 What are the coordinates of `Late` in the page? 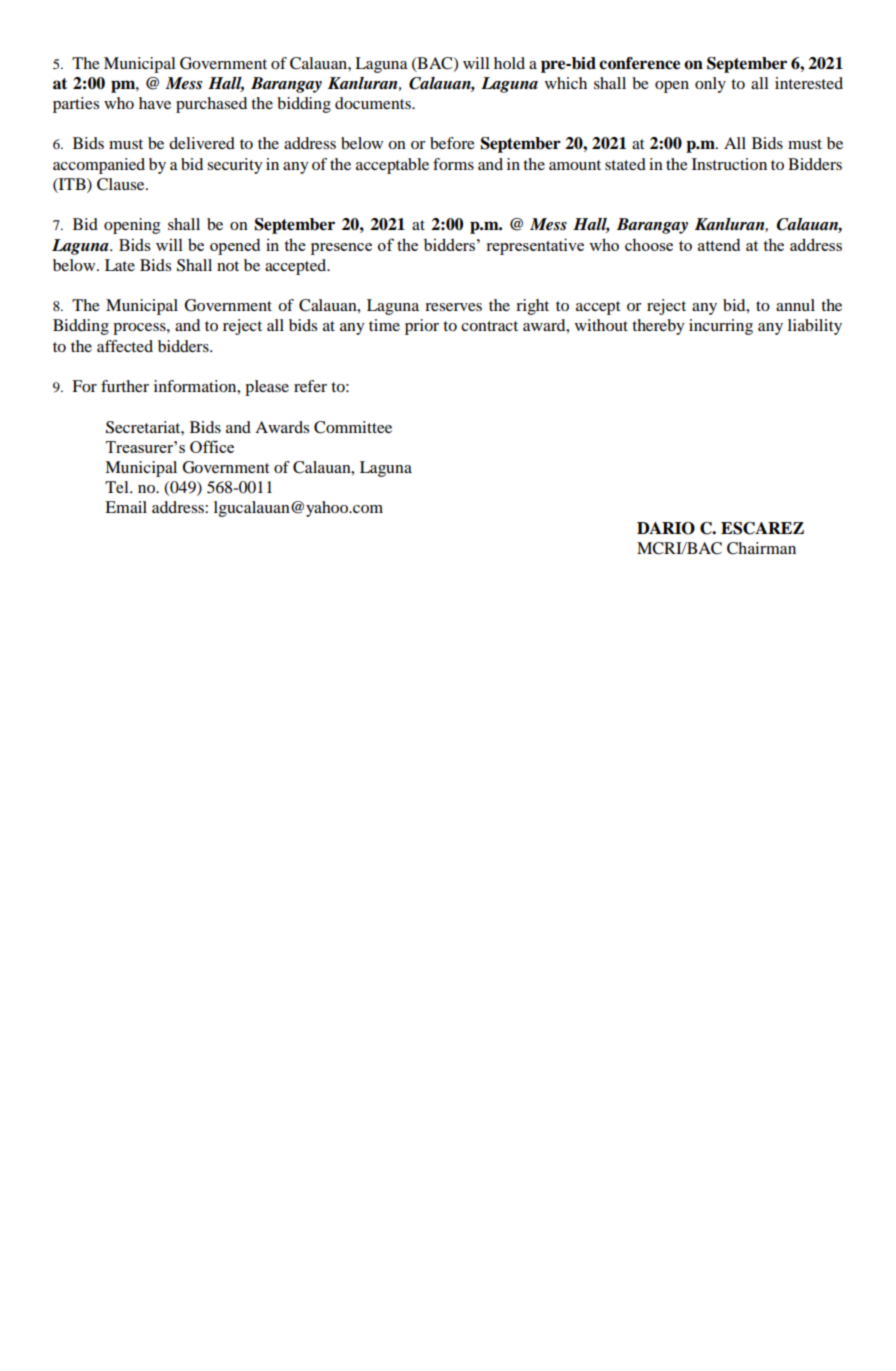 It's located at (120, 265).
